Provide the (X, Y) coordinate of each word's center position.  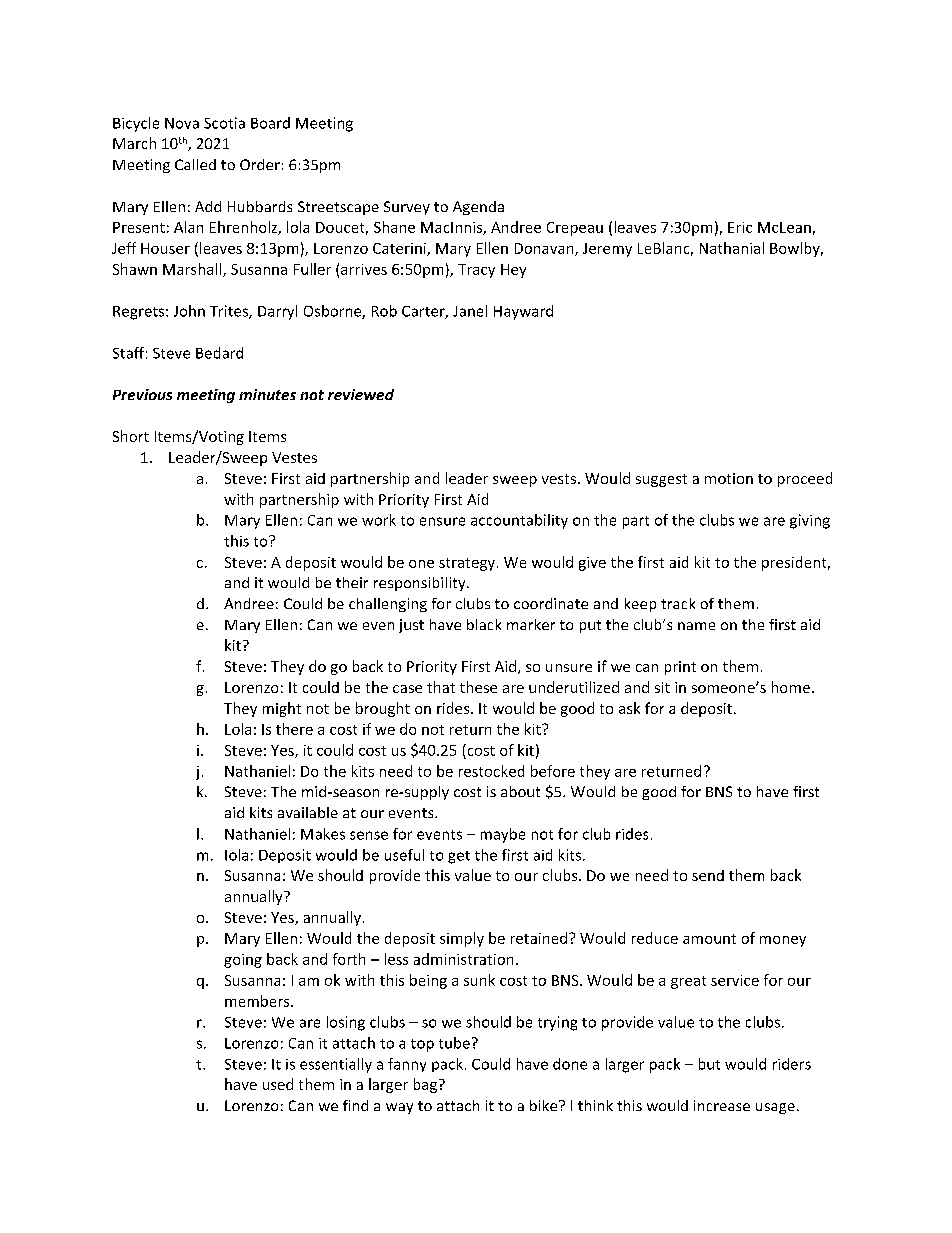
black (484, 624)
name (696, 626)
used (278, 1084)
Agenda (478, 208)
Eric (740, 227)
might (282, 709)
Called (195, 164)
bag (425, 1085)
